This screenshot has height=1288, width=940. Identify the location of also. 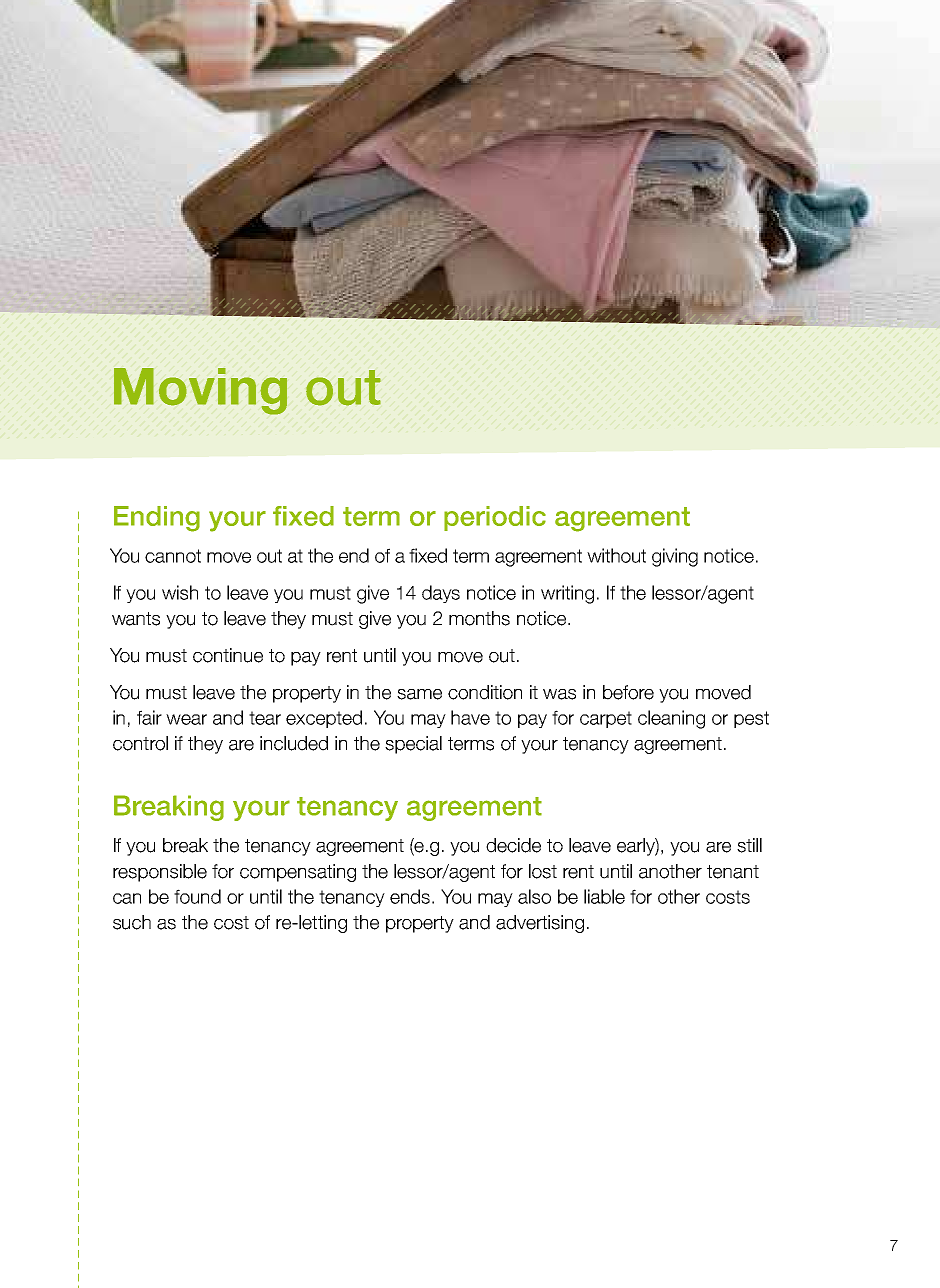
(534, 896).
